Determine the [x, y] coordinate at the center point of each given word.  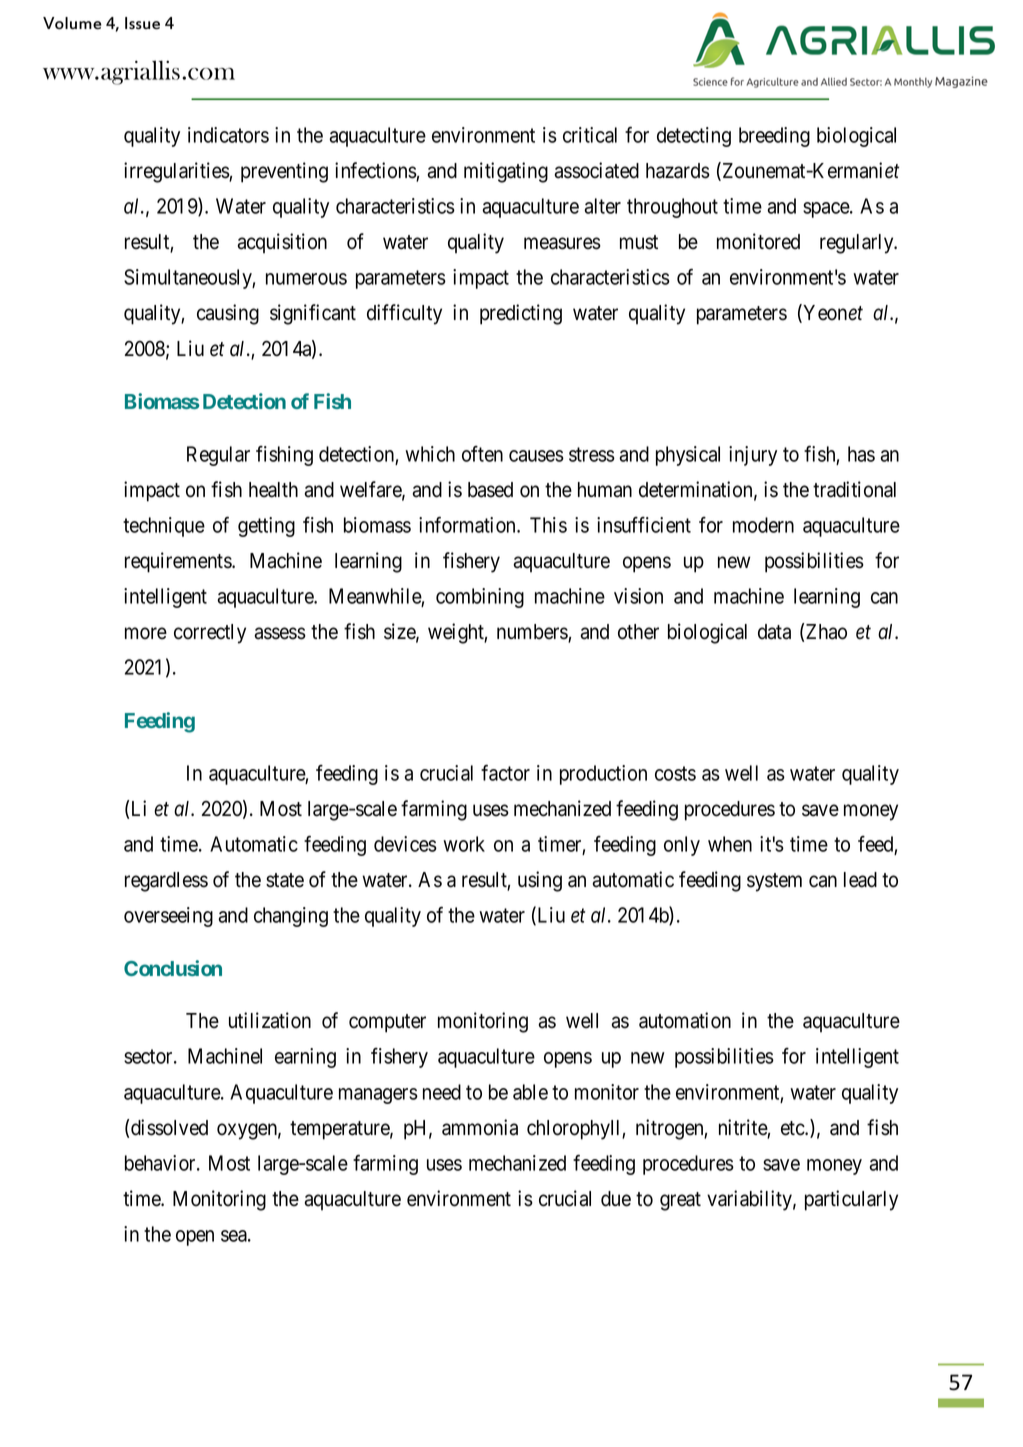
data [774, 632]
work [464, 844]
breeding [774, 137]
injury [753, 456]
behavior [161, 1163]
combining [480, 598]
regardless [166, 882]
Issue [142, 23]
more [146, 633]
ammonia [480, 1127]
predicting [521, 314]
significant [313, 314]
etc [793, 1128]
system [774, 882]
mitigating [506, 172]
